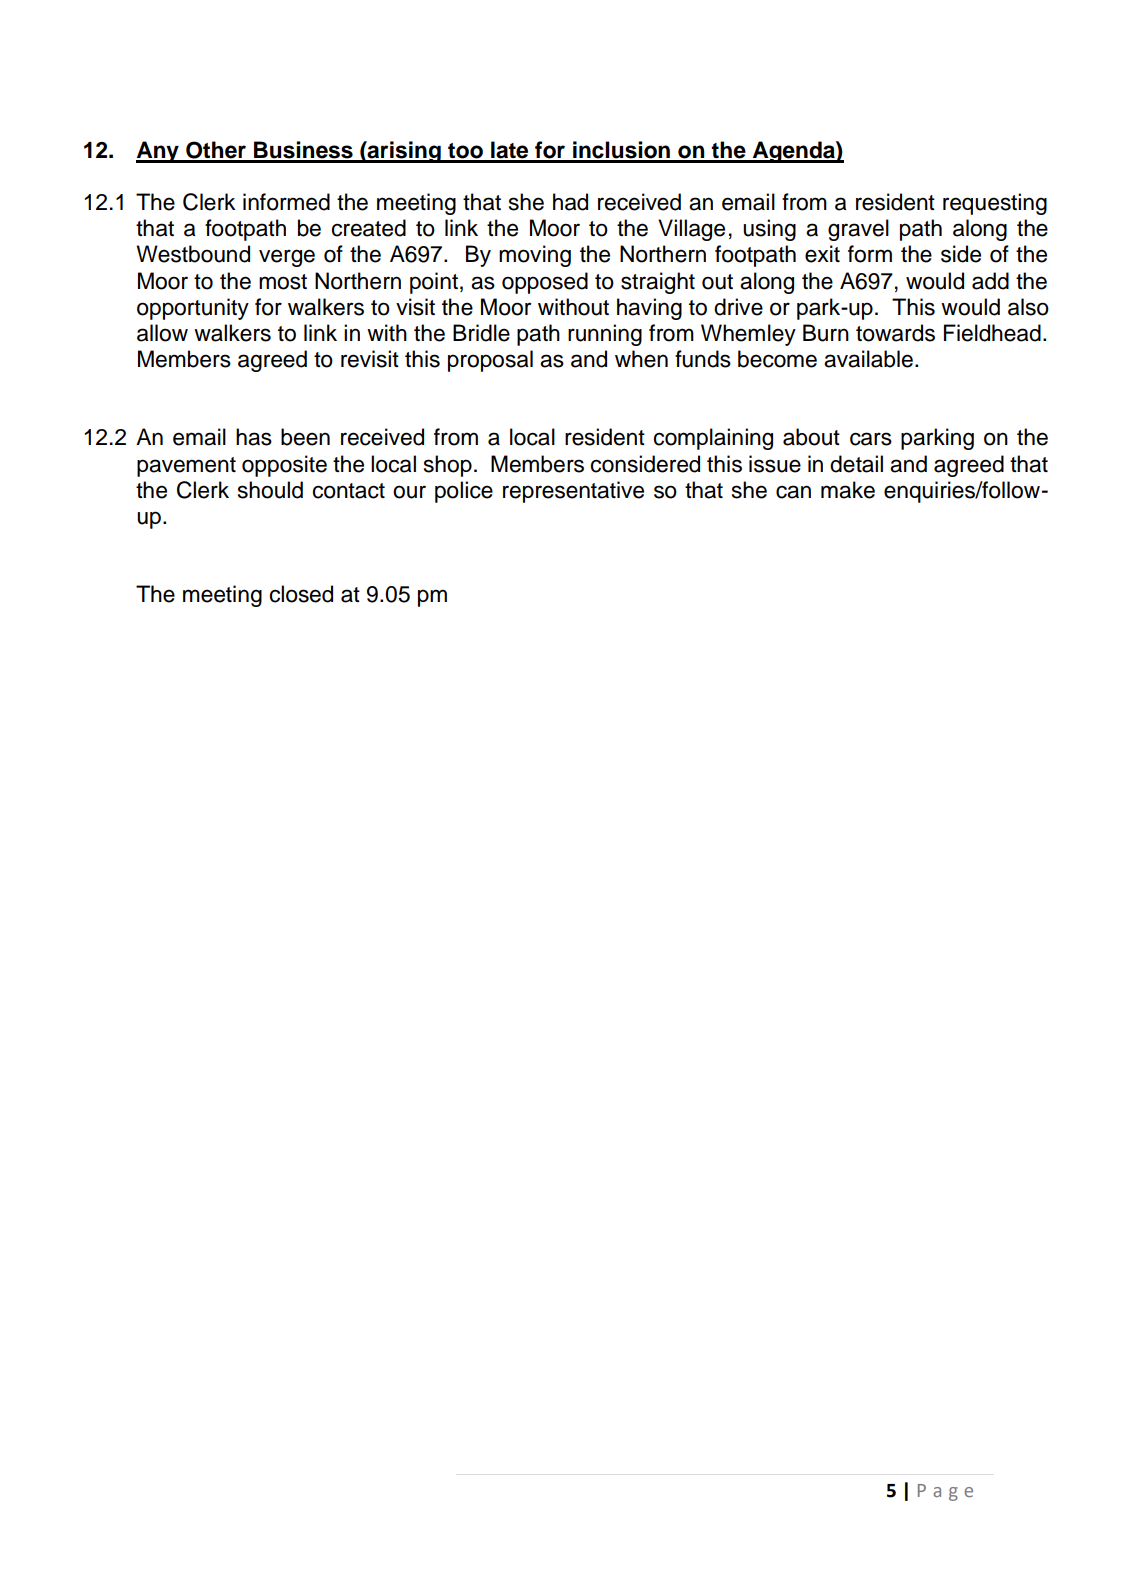 Image resolution: width=1127 pixels, height=1595 pixels. What do you see at coordinates (868, 359) in the screenshot?
I see `available` at bounding box center [868, 359].
